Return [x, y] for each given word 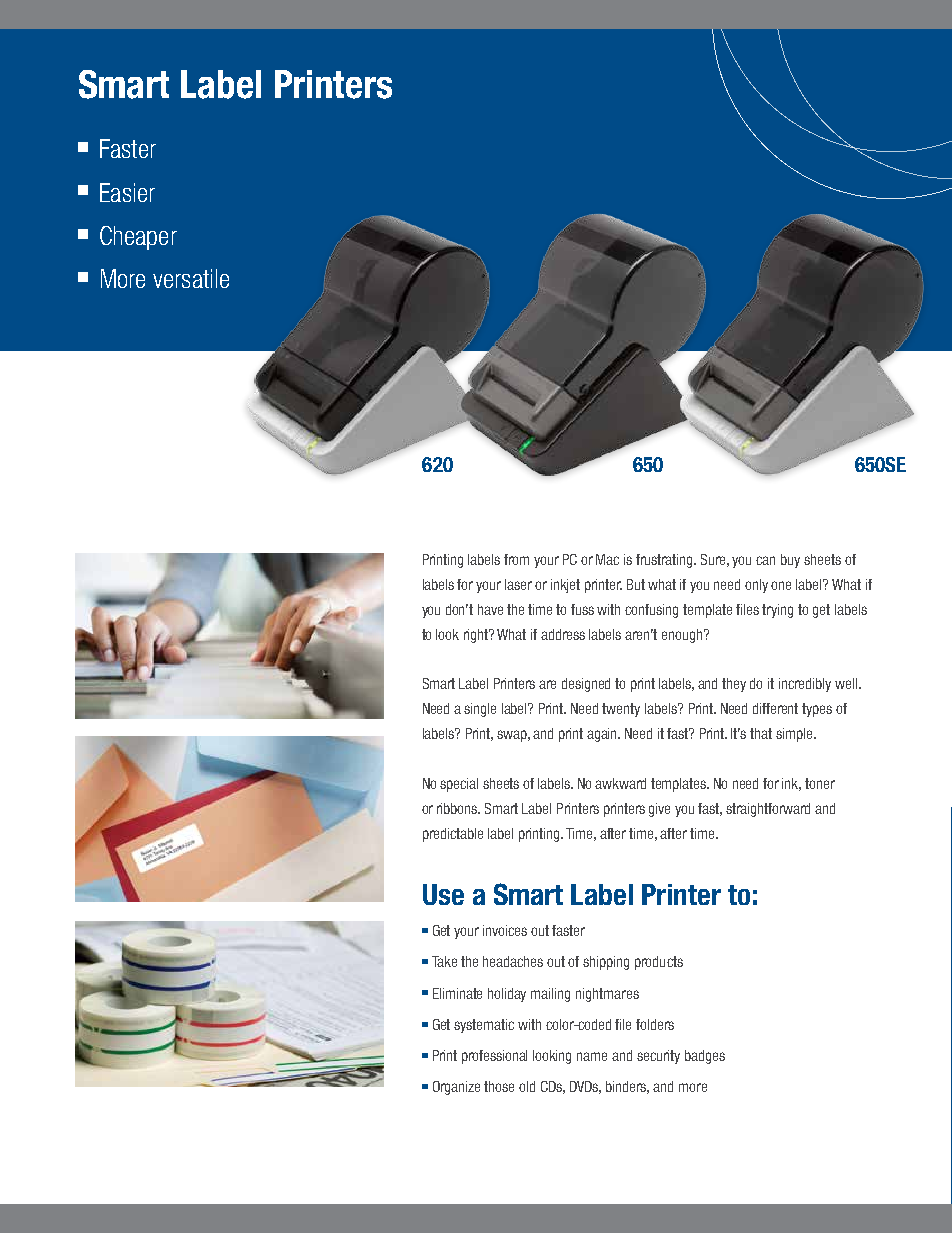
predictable [453, 835]
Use [443, 894]
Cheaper [138, 238]
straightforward [768, 810]
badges [705, 1057]
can [765, 560]
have [490, 609]
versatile [191, 278]
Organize [456, 1088]
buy [790, 561]
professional [494, 1057]
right [477, 636]
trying [777, 611]
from [516, 559]
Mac [607, 559]
